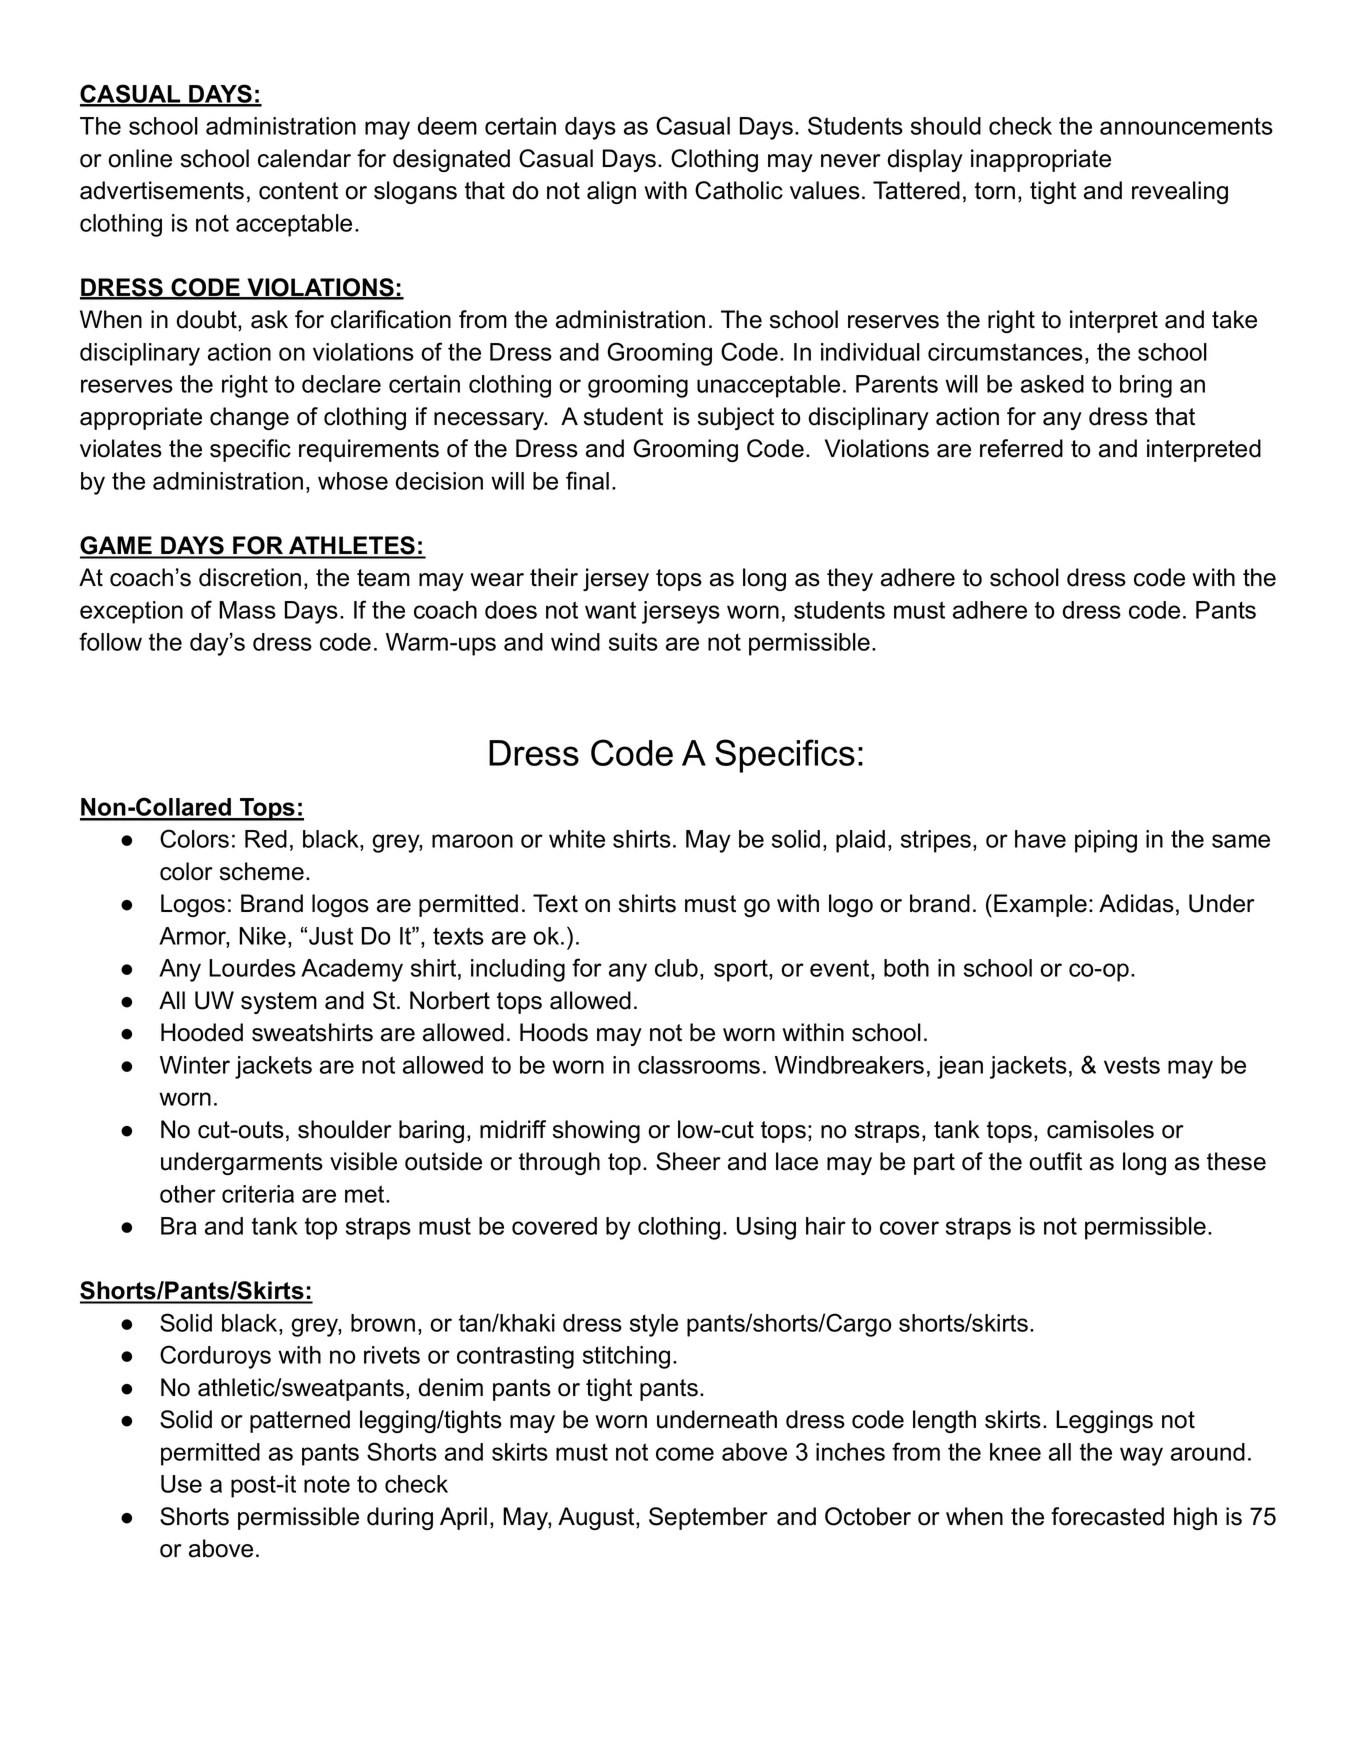 The width and height of the screenshot is (1357, 1756). Describe the element at coordinates (181, 1484) in the screenshot. I see `Use` at that location.
